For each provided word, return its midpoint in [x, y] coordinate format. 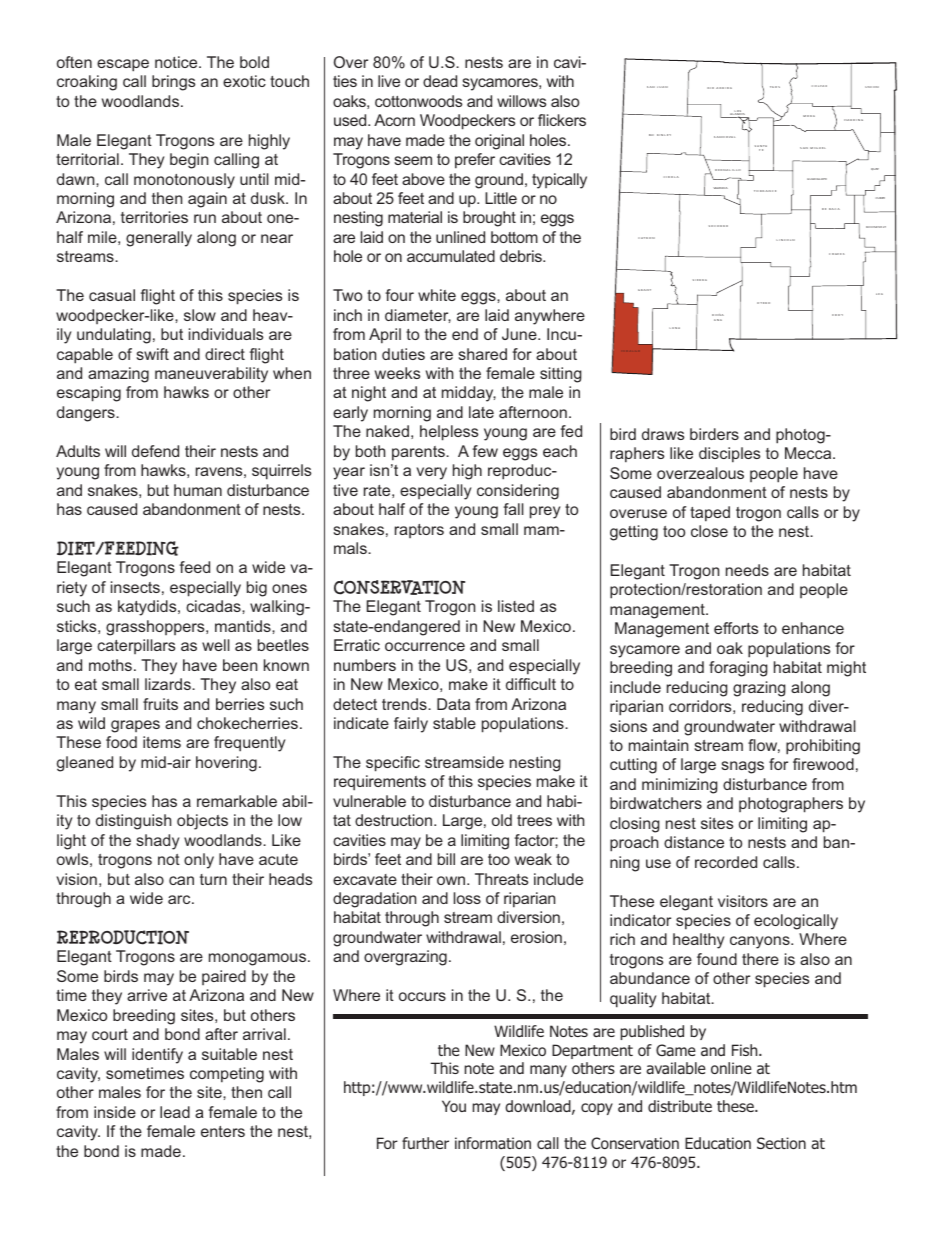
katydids [148, 608]
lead [175, 1112]
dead [440, 81]
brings [173, 83]
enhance [813, 628]
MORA [809, 116]
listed [516, 606]
